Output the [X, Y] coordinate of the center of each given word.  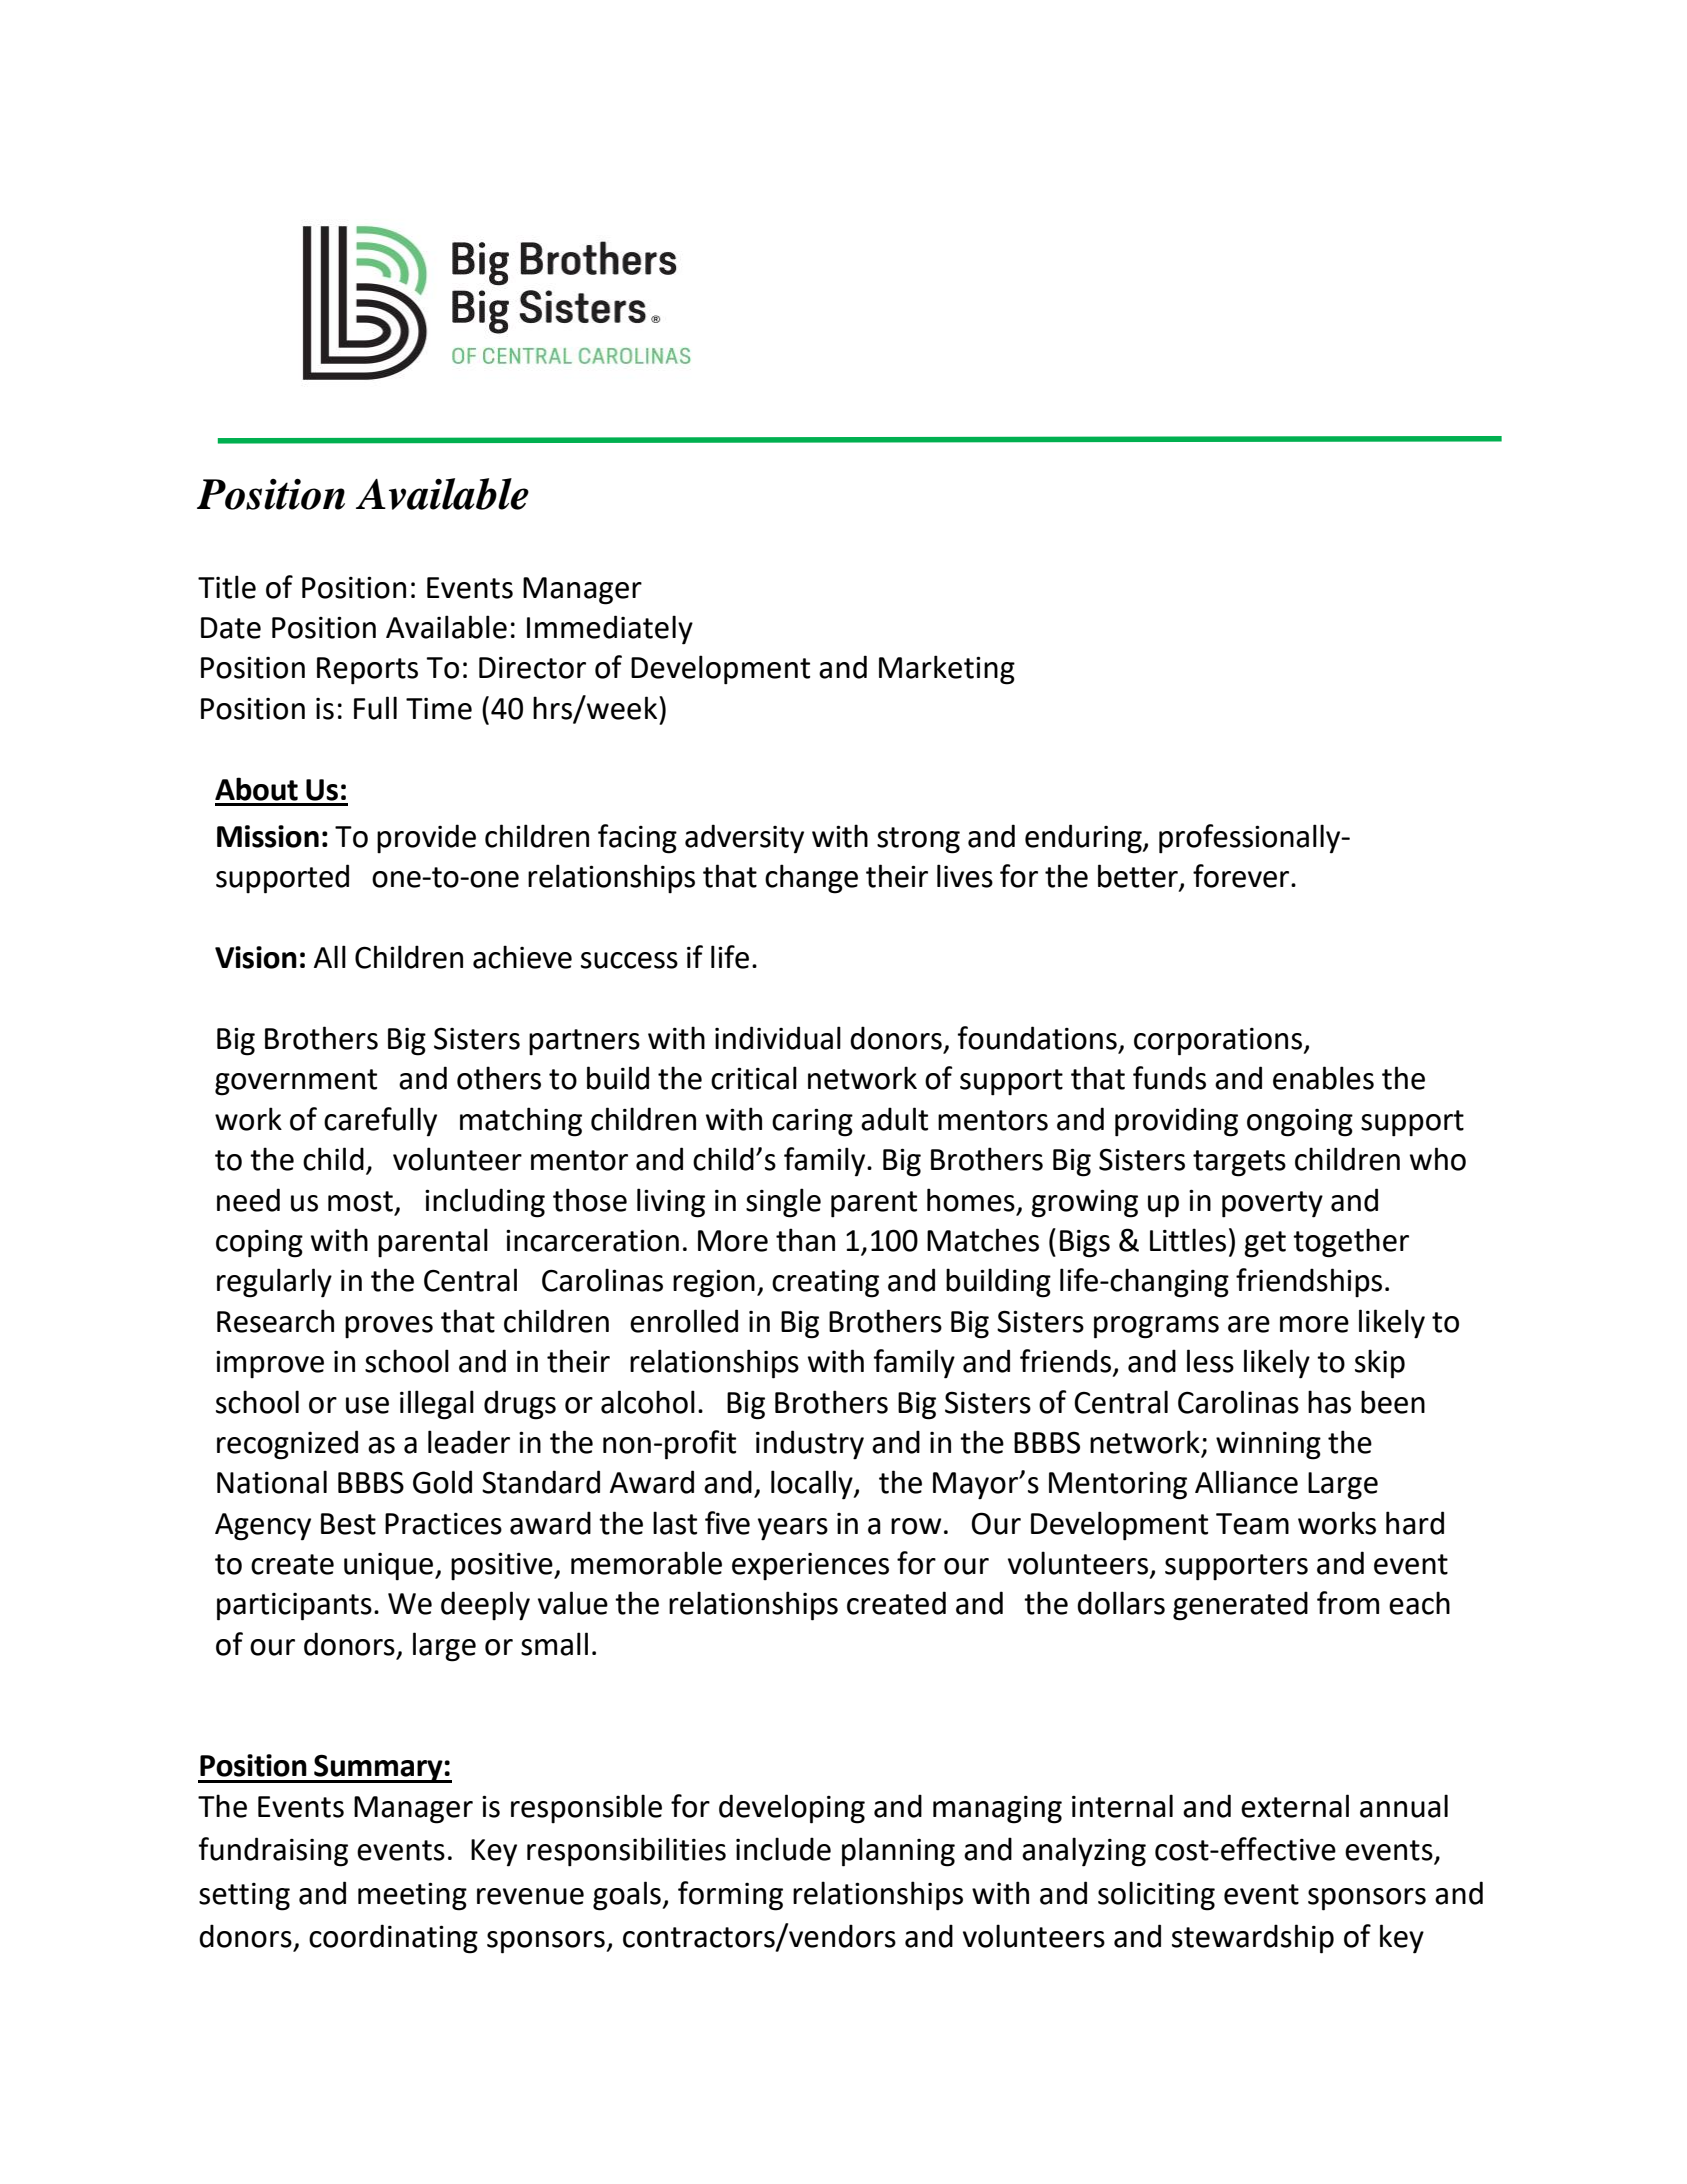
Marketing [947, 670]
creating [825, 1283]
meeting [412, 1896]
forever [1242, 876]
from [1348, 1603]
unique [390, 1567]
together [1351, 1243]
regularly [274, 1283]
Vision [256, 957]
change [811, 879]
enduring [1084, 839]
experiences [810, 1567]
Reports [367, 671]
